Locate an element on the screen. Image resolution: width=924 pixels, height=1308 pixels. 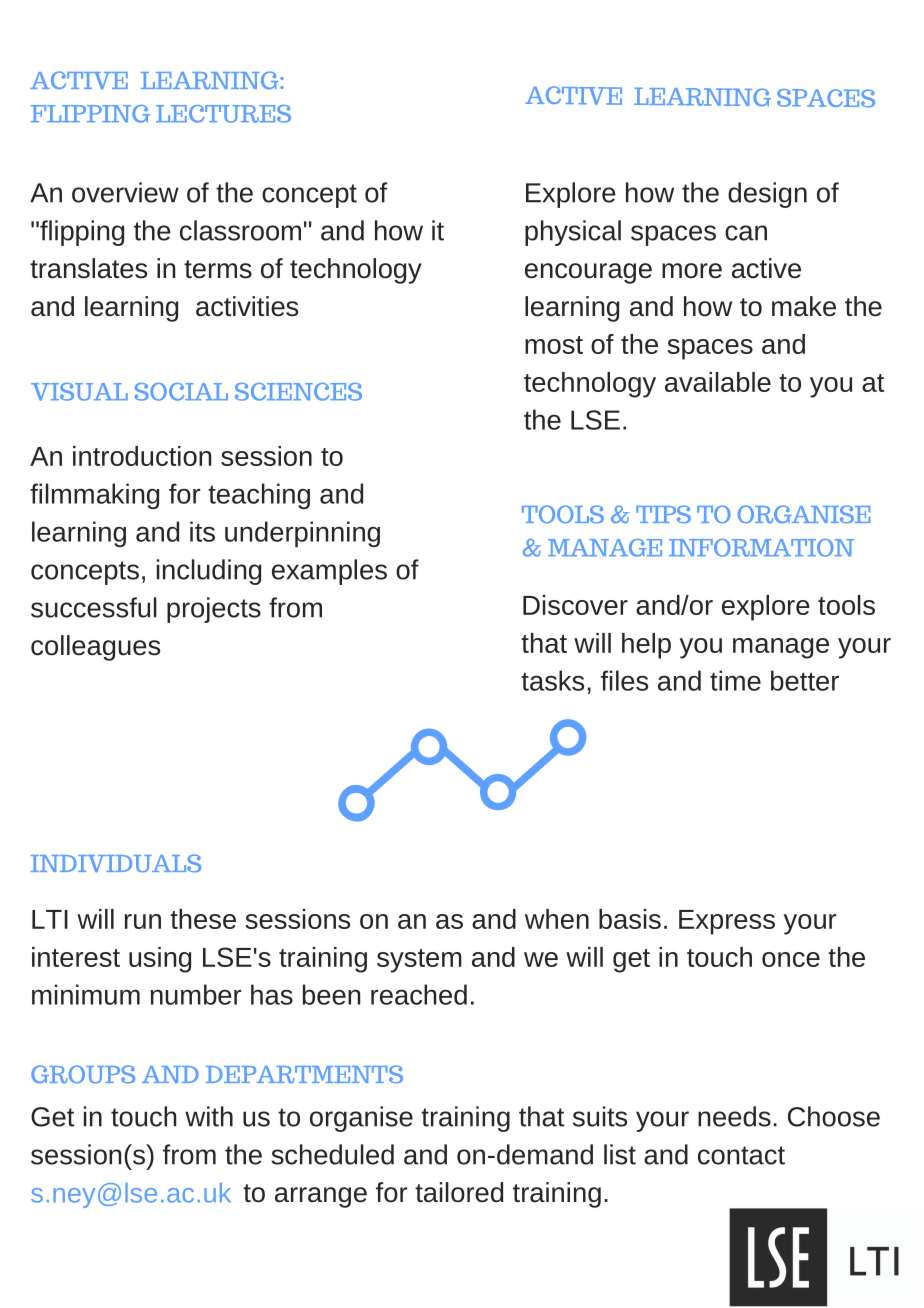
tasks is located at coordinates (552, 680).
